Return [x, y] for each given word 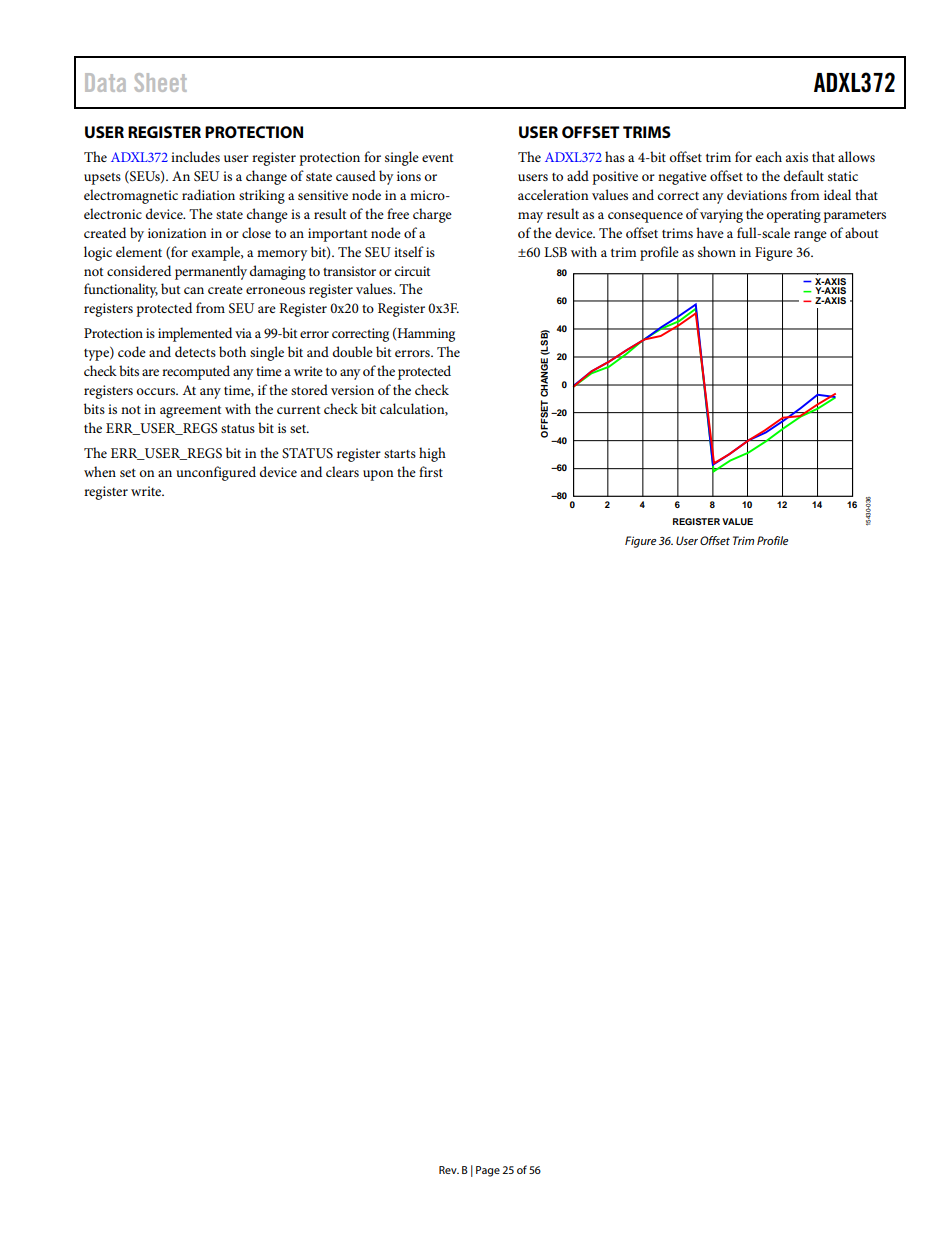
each [769, 156]
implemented [195, 334]
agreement [190, 412]
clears [342, 471]
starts [400, 453]
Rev [449, 1170]
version [352, 390]
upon [378, 475]
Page [488, 1171]
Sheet [160, 82]
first [431, 471]
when [100, 471]
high [432, 454]
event [437, 158]
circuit [412, 271]
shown [717, 251]
